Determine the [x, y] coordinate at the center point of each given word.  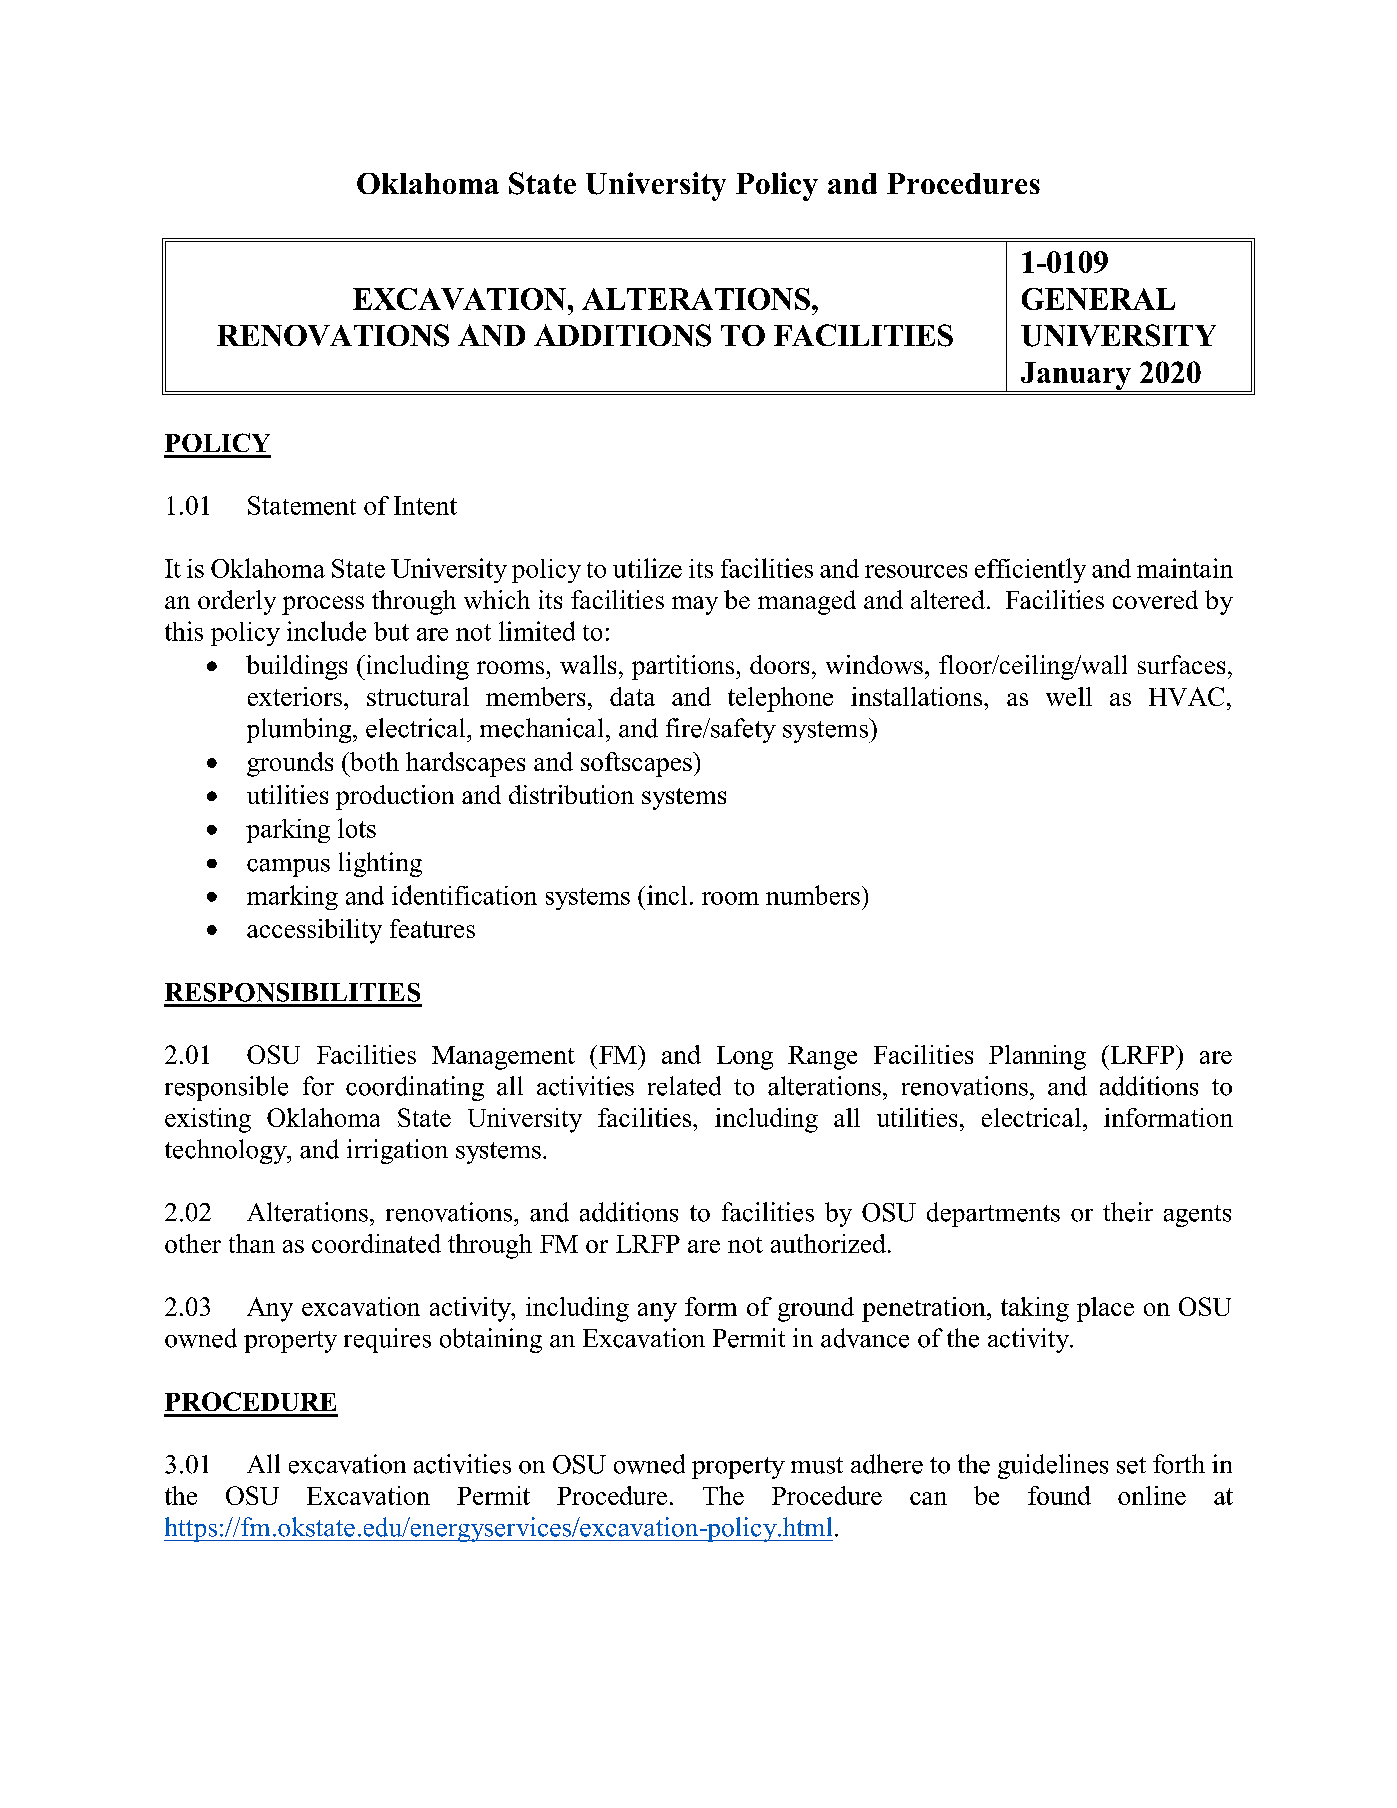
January [1076, 377]
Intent [425, 505]
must [817, 1465]
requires [387, 1340]
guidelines [1053, 1466]
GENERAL [1098, 299]
